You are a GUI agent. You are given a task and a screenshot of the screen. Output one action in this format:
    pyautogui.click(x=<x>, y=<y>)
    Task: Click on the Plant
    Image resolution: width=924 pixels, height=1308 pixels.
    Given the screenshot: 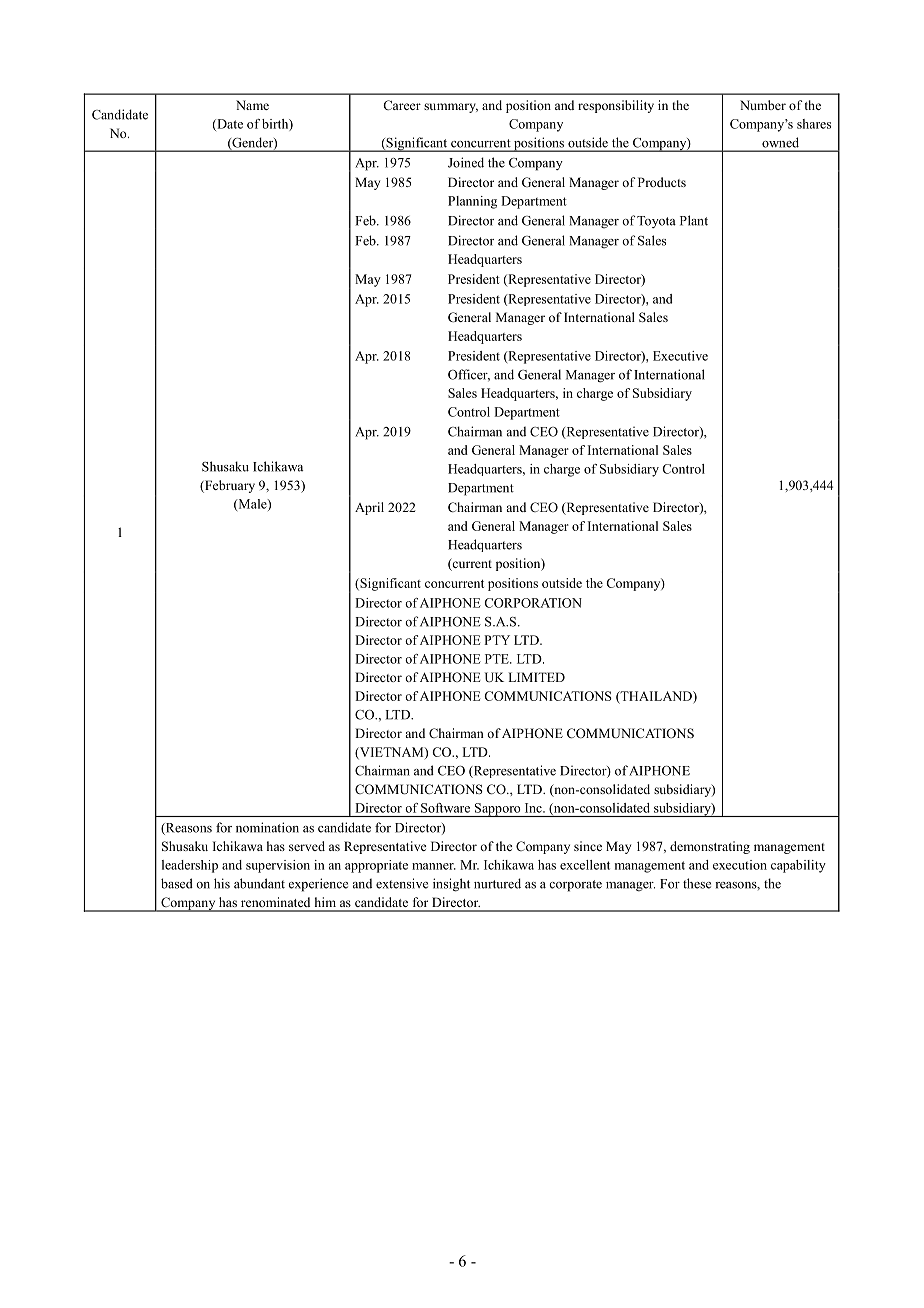 What is the action you would take?
    pyautogui.click(x=694, y=220)
